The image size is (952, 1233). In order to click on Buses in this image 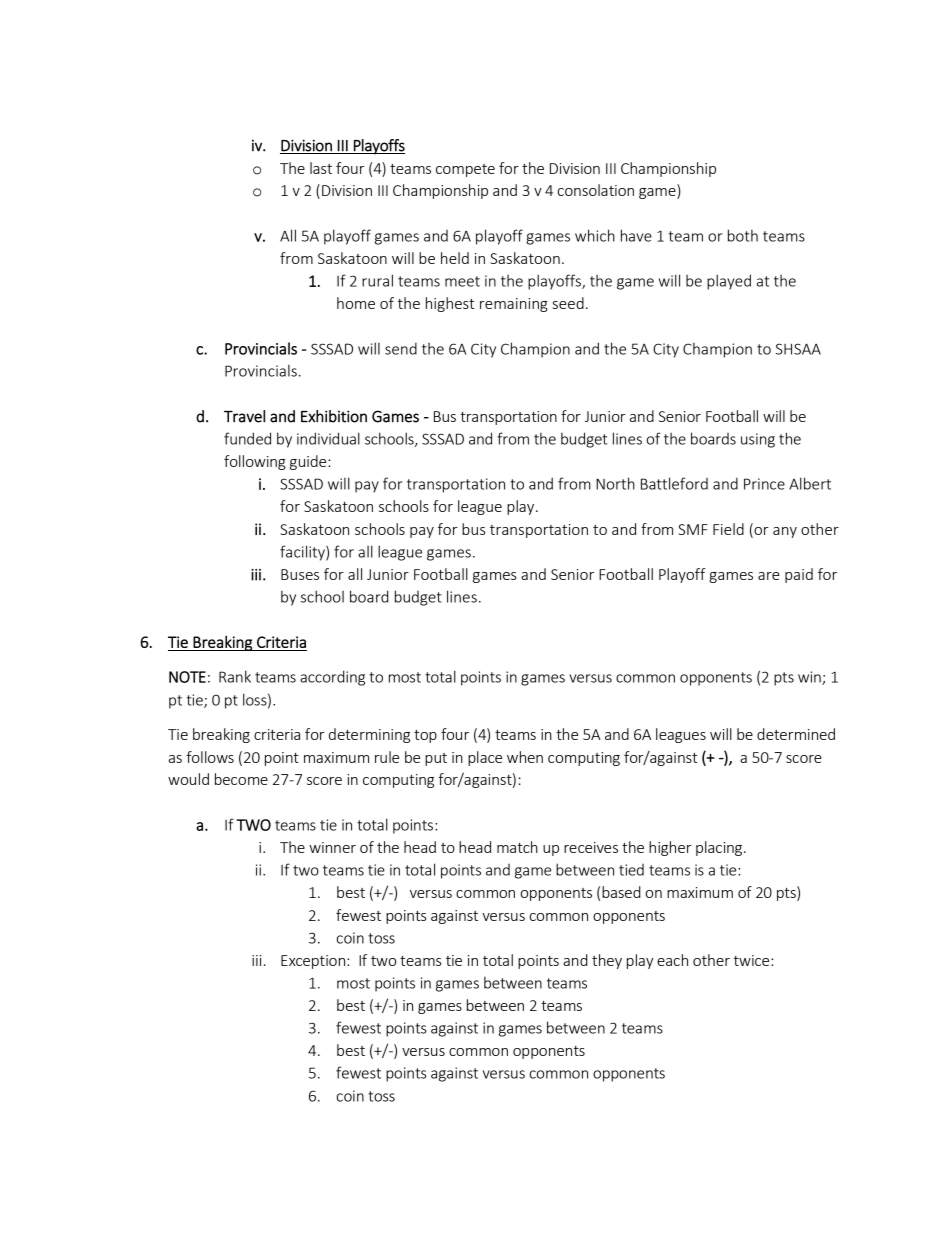, I will do `click(300, 574)`.
